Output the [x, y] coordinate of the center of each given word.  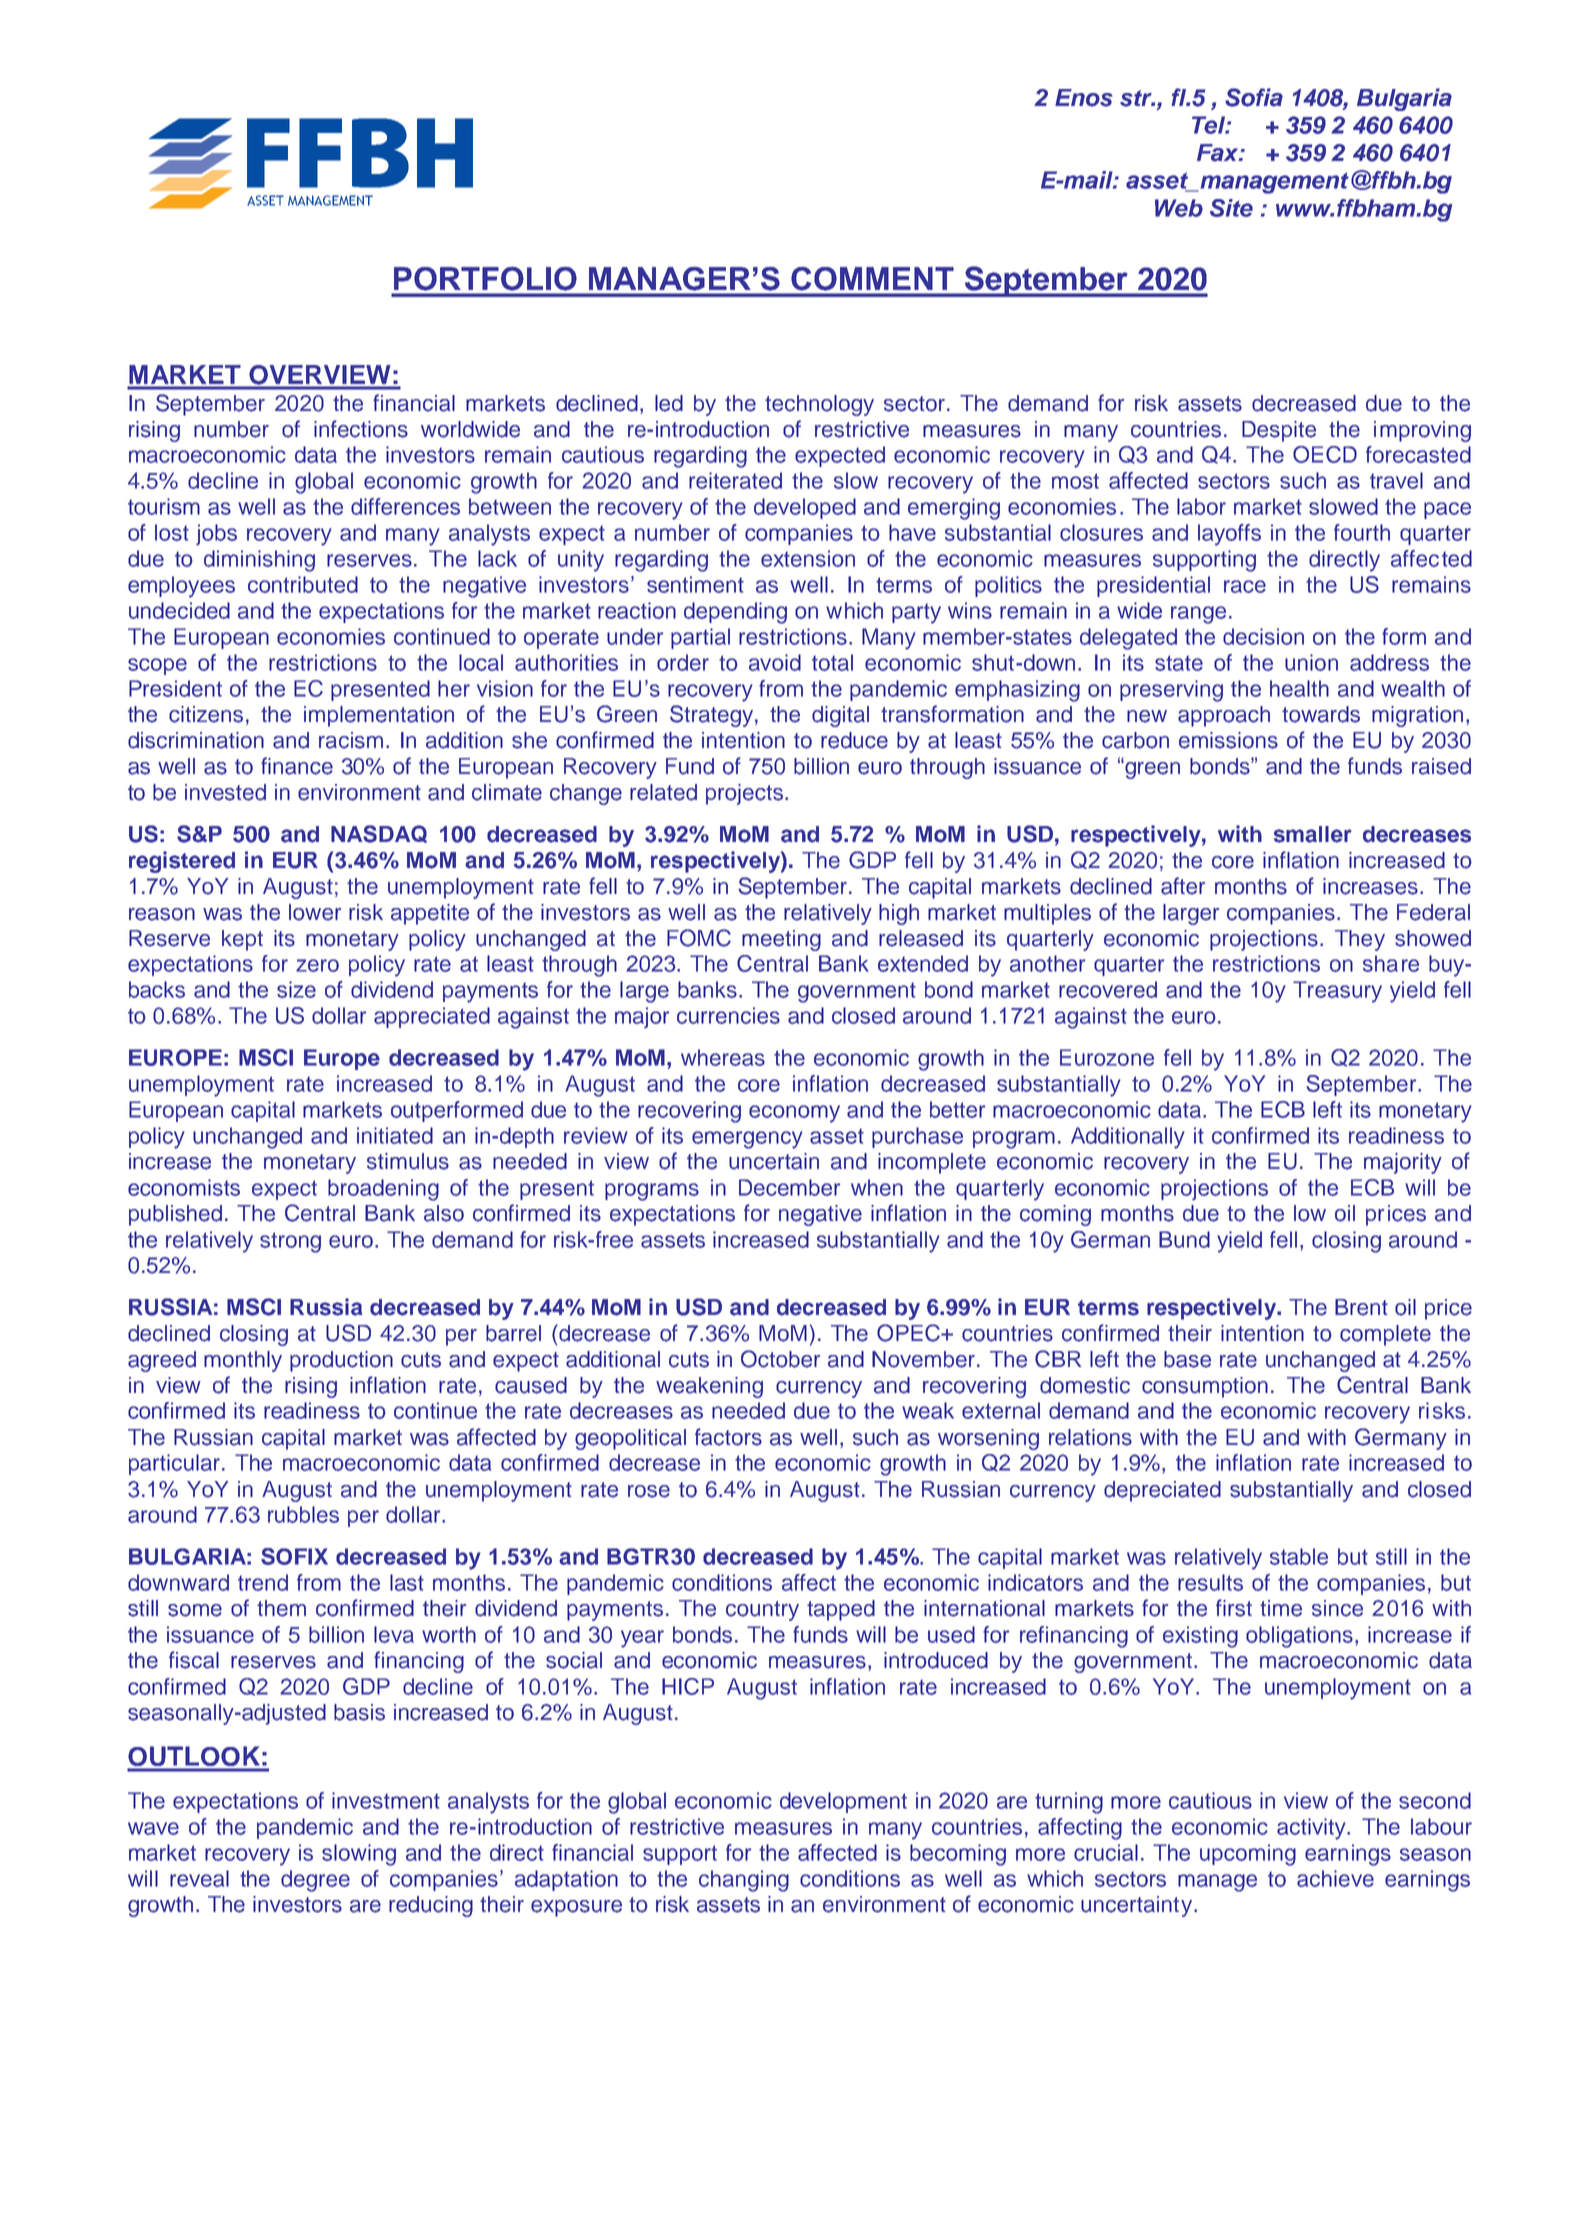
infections [361, 429]
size [296, 989]
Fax [1219, 153]
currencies [728, 1015]
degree [315, 1881]
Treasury [1337, 992]
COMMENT [872, 279]
